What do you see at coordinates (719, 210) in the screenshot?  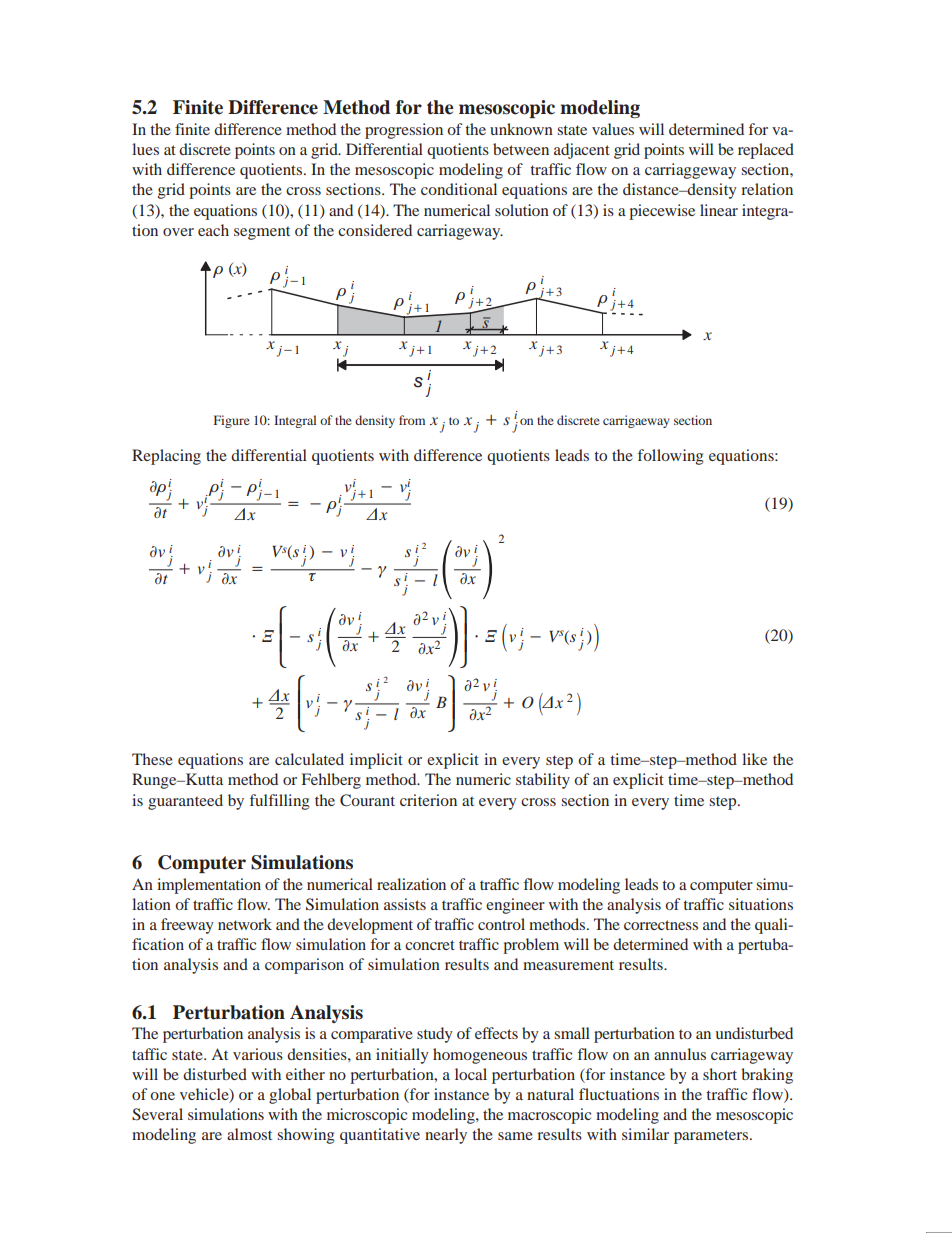 I see `linear` at bounding box center [719, 210].
